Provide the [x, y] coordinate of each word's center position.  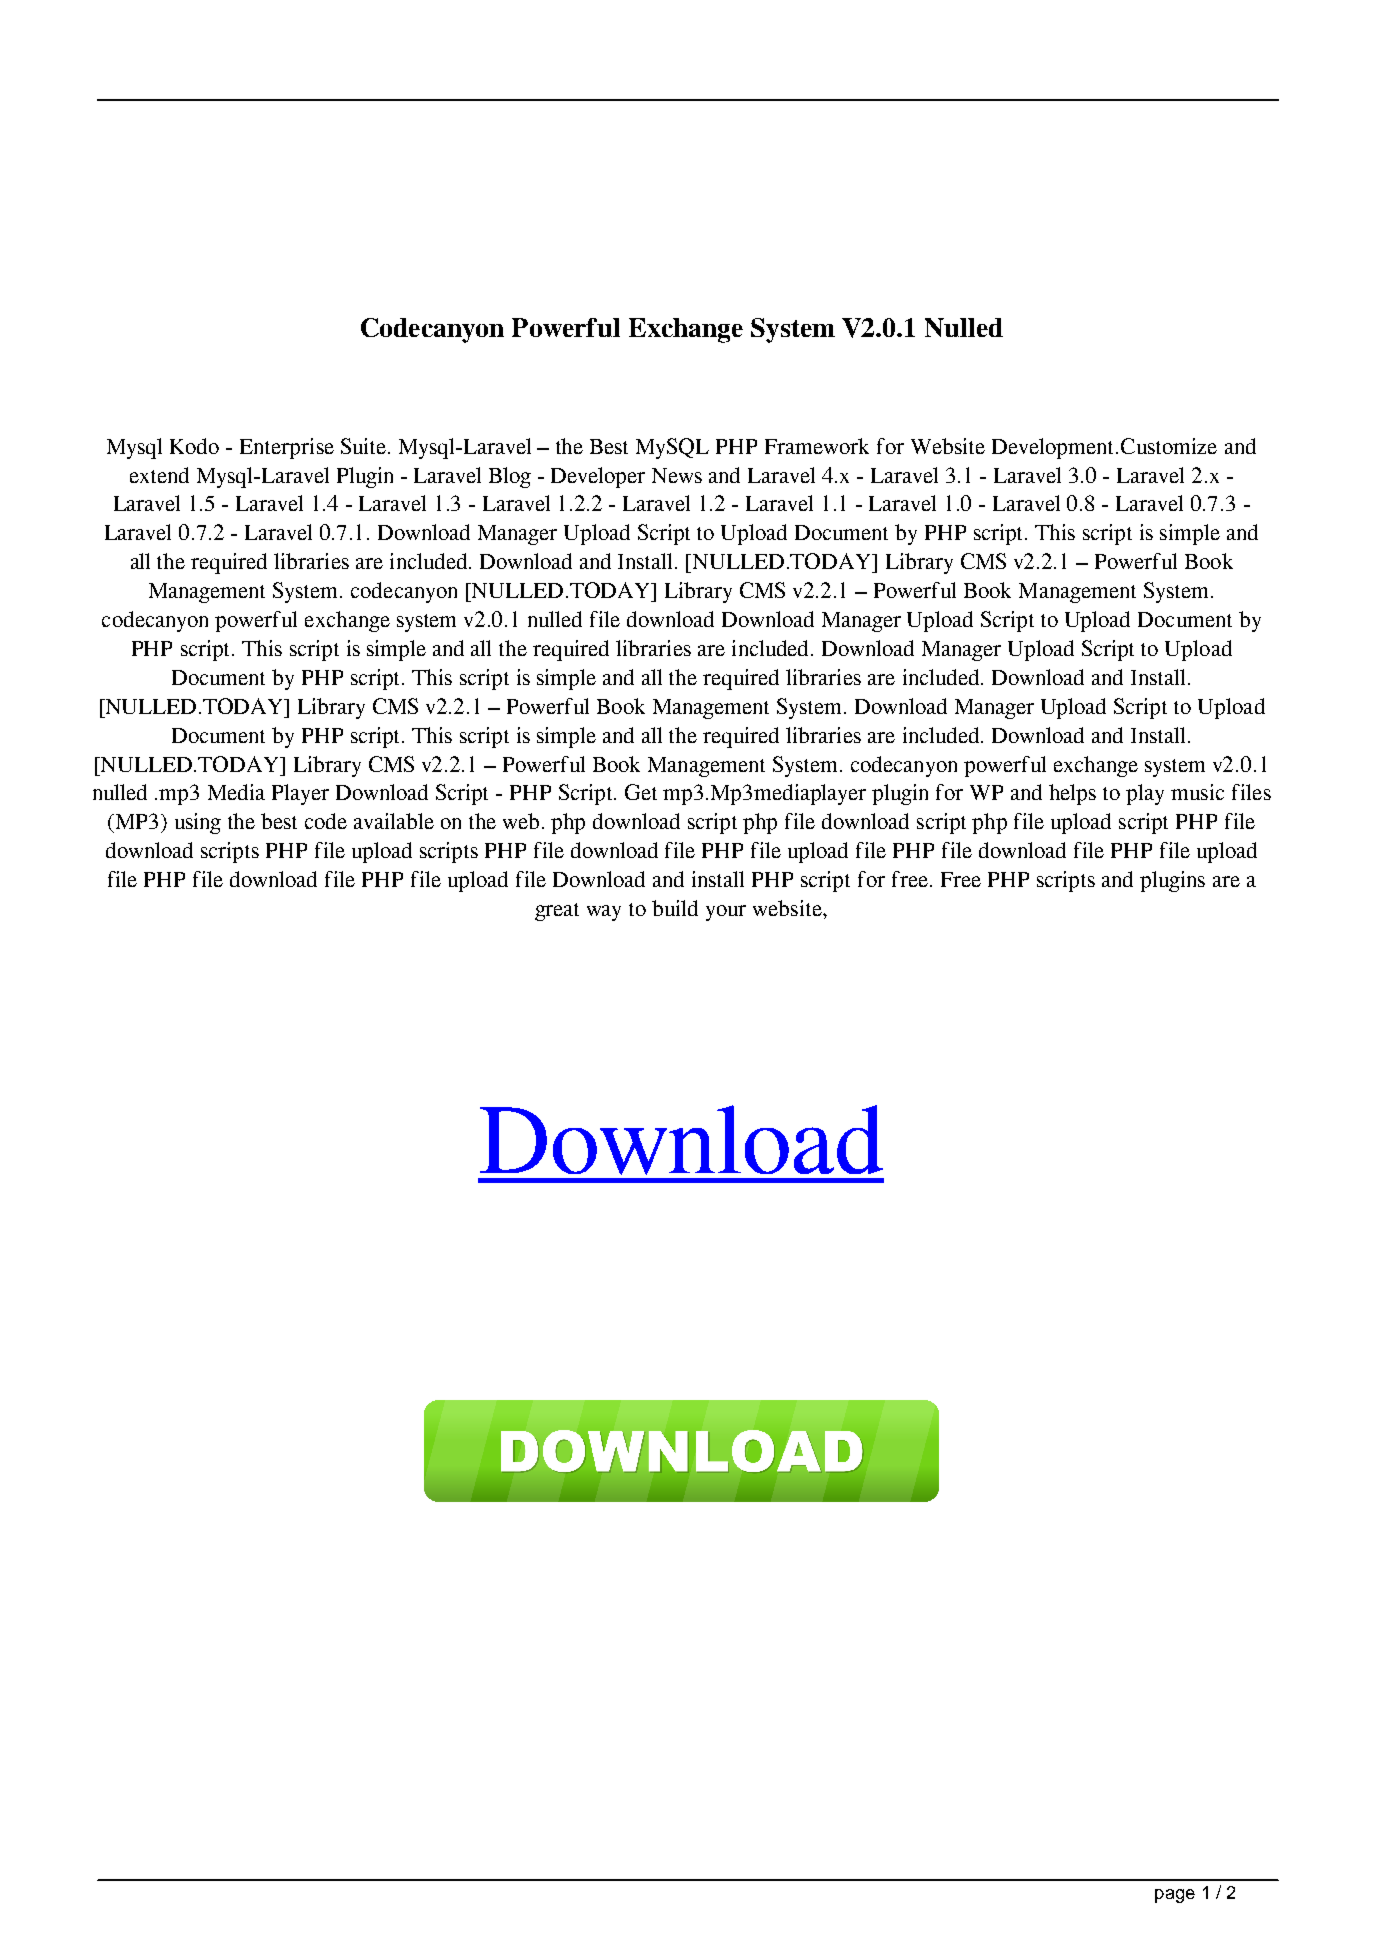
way [604, 913]
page [1175, 1896]
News [677, 475]
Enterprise [287, 448]
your [726, 913]
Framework [817, 446]
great [557, 912]
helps [1072, 794]
